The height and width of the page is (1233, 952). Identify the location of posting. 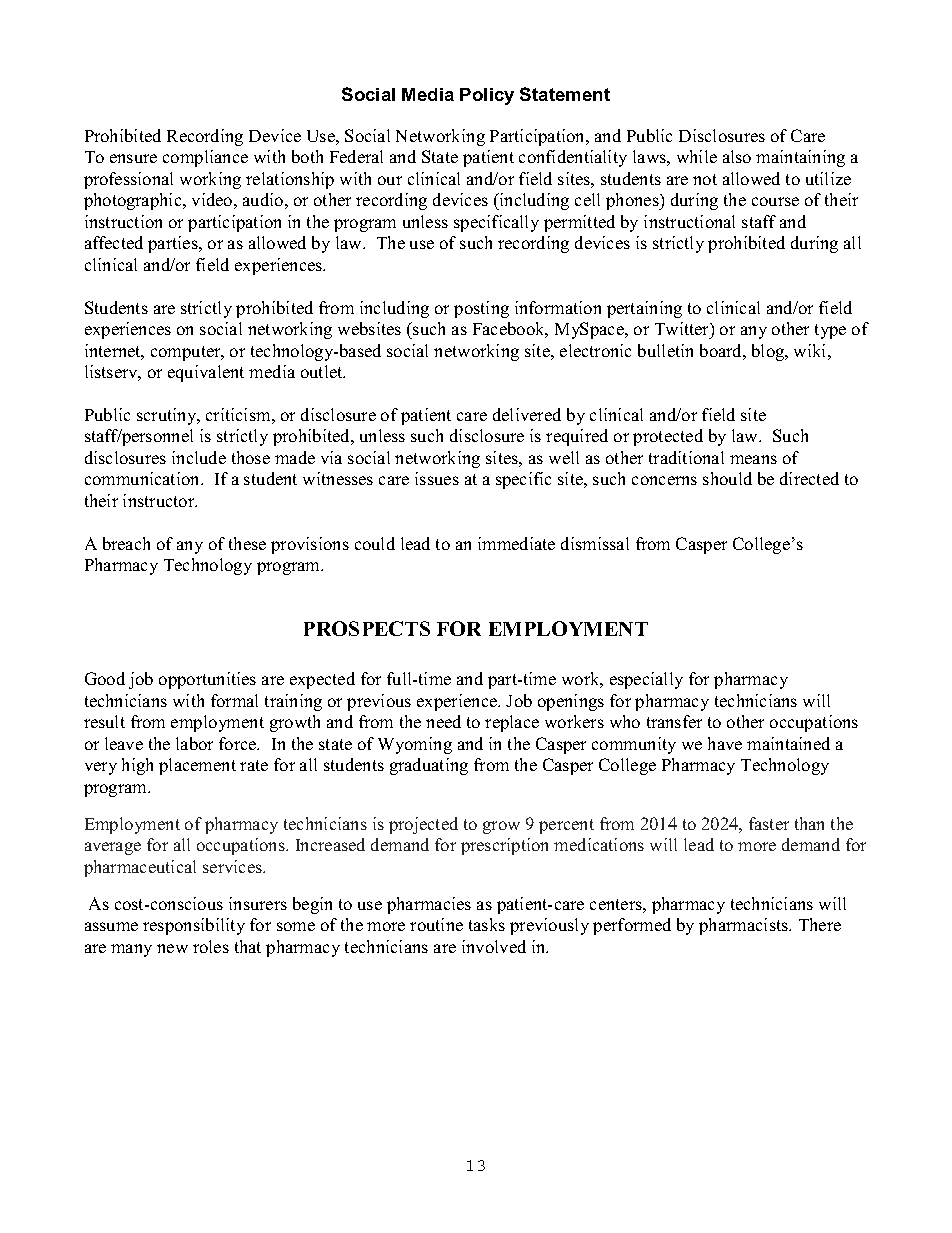
(481, 309).
